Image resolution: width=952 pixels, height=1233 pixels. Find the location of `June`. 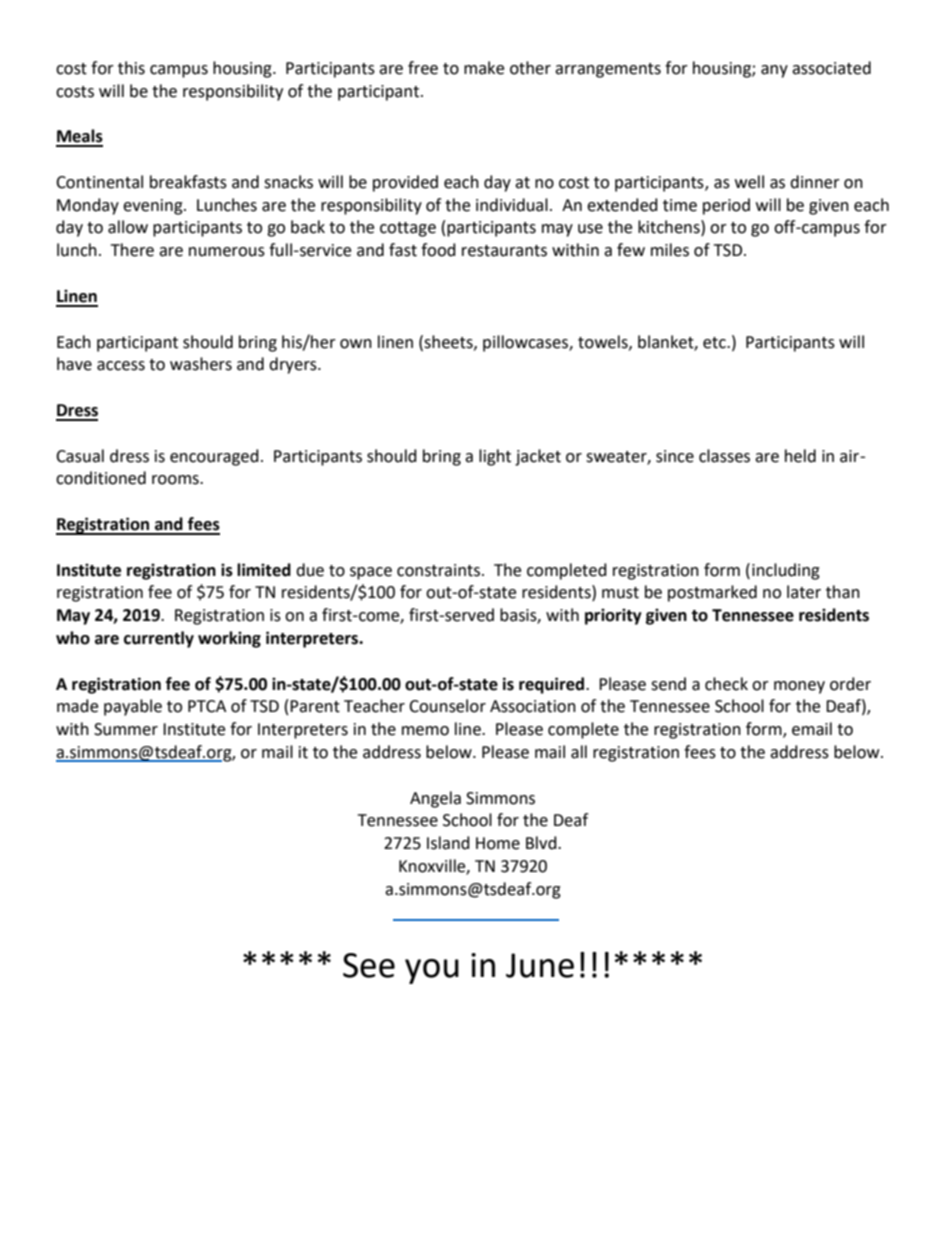

June is located at coordinates (540, 965).
